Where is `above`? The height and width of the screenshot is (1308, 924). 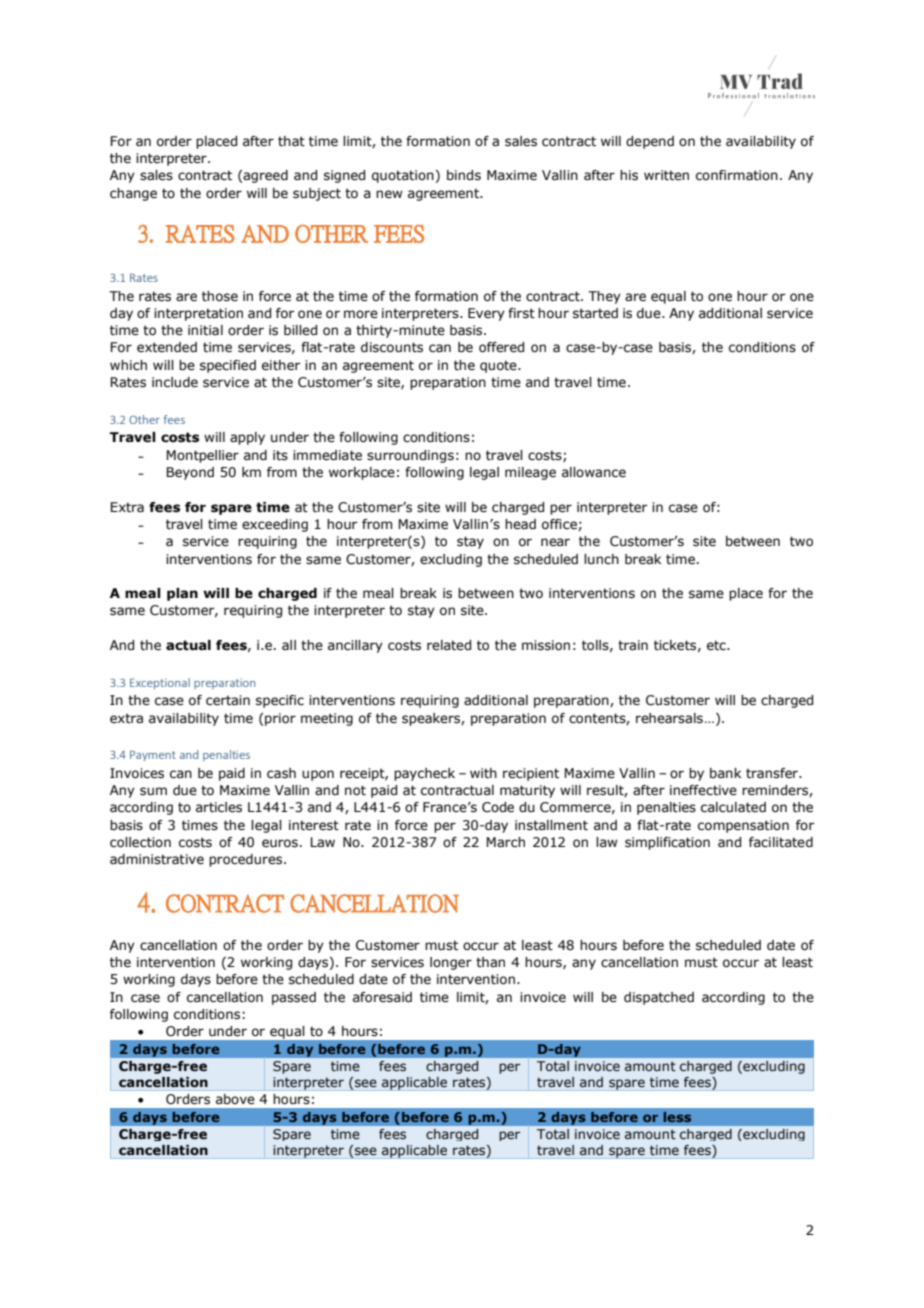 above is located at coordinates (235, 1099).
